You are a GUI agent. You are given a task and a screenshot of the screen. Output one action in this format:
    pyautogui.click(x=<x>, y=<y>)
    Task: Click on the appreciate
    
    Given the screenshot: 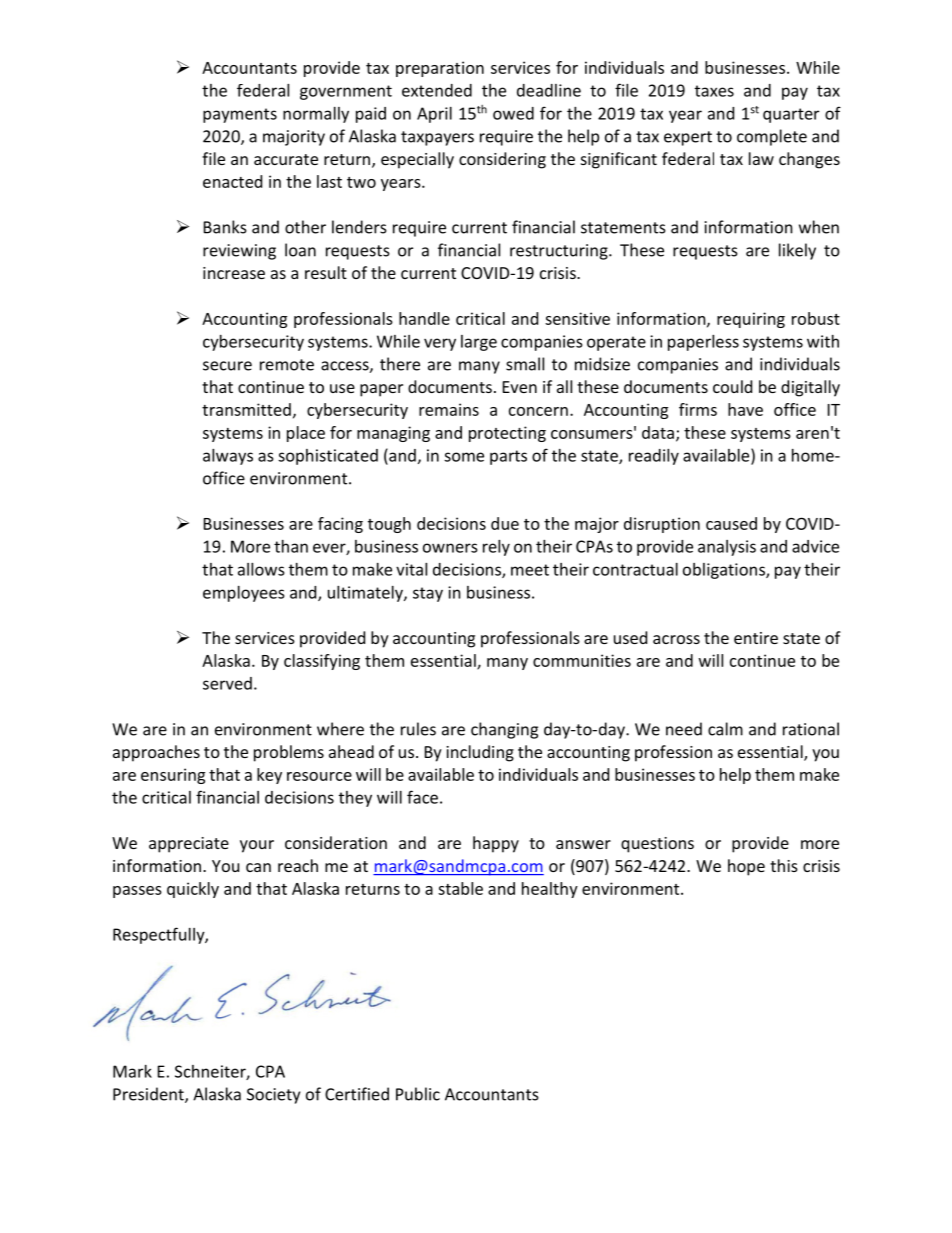 What is the action you would take?
    pyautogui.click(x=189, y=845)
